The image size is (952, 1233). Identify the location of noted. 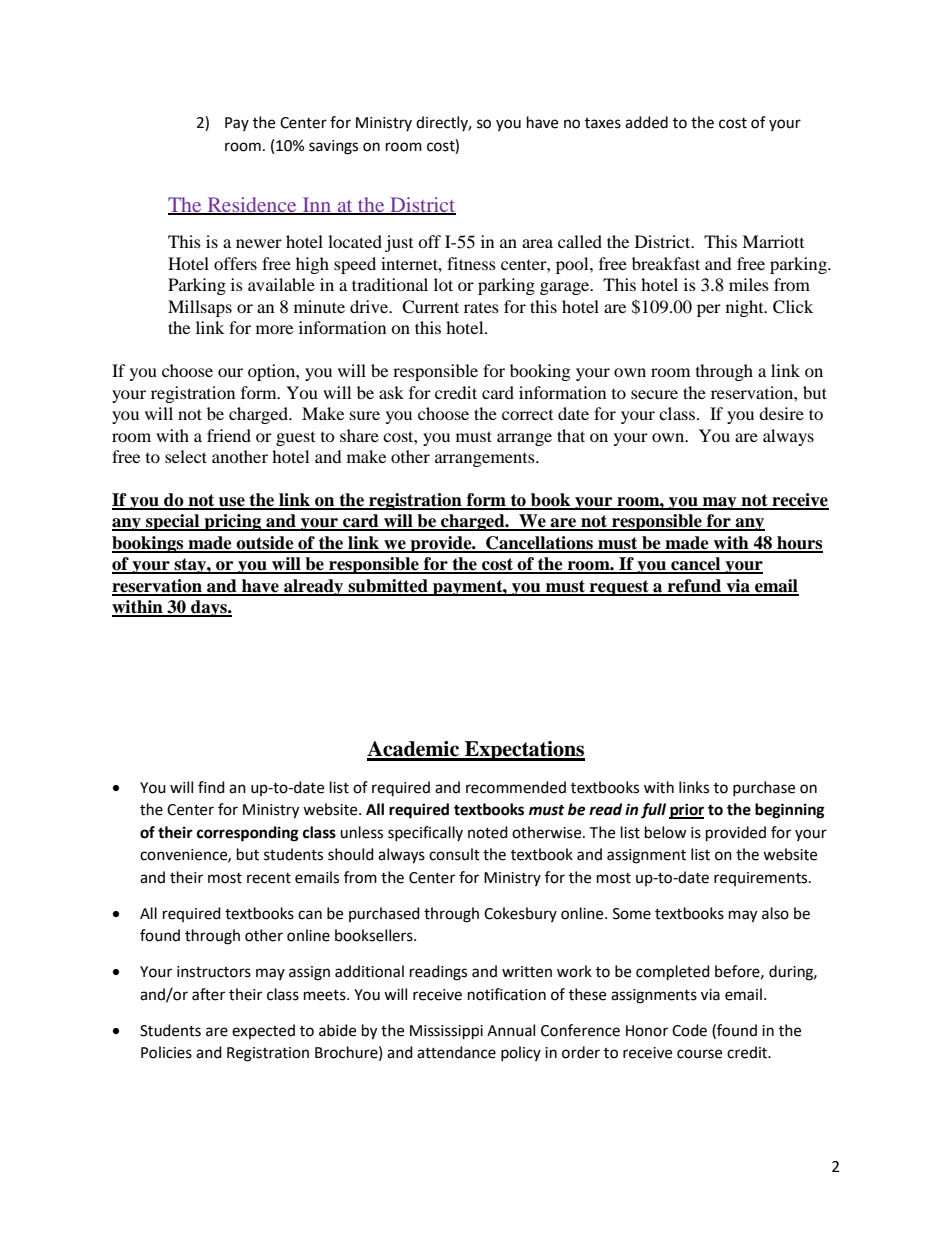
(488, 832).
